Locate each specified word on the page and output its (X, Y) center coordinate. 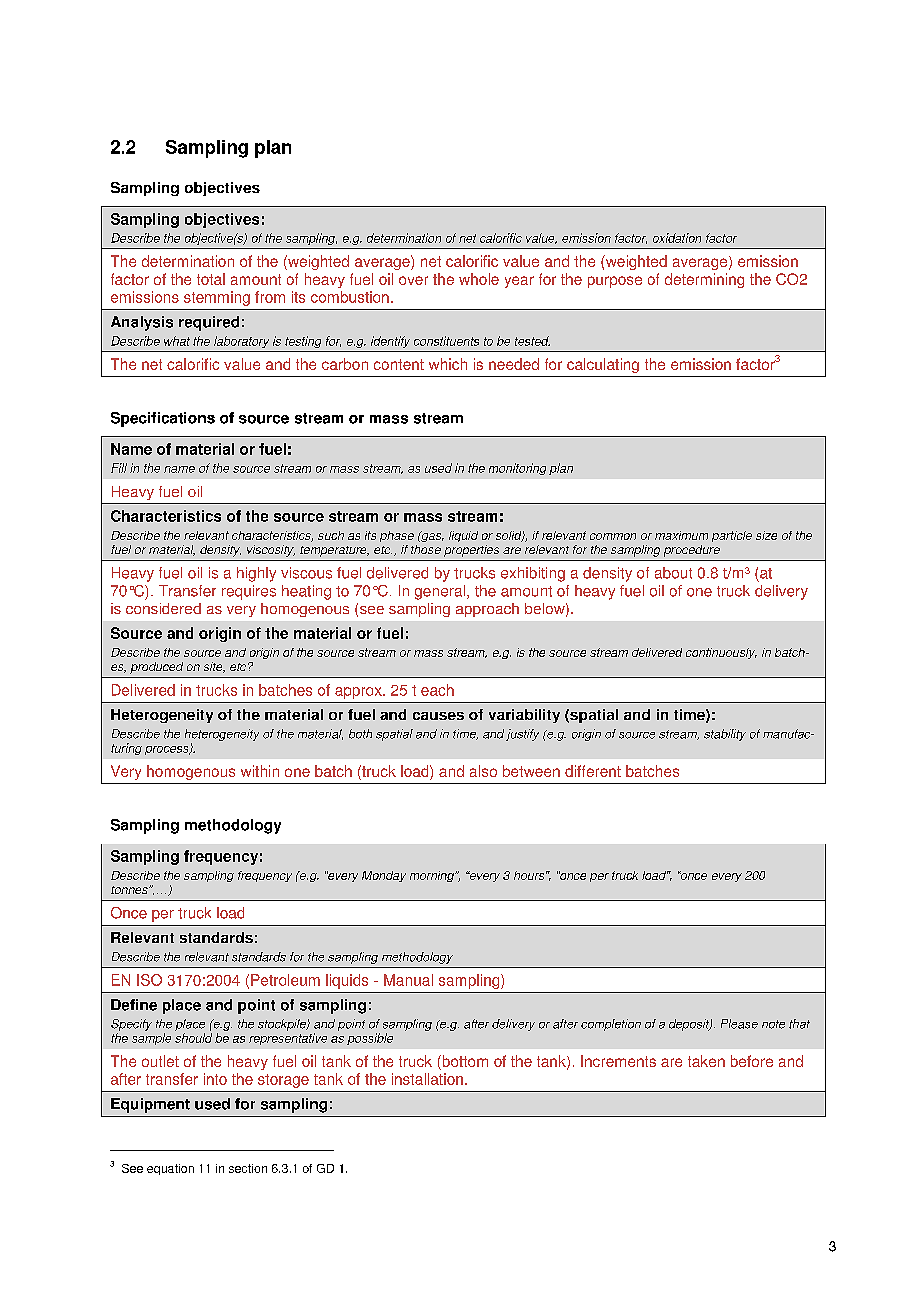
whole (479, 279)
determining (704, 280)
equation (170, 1169)
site (214, 667)
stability (725, 735)
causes (438, 716)
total (211, 279)
